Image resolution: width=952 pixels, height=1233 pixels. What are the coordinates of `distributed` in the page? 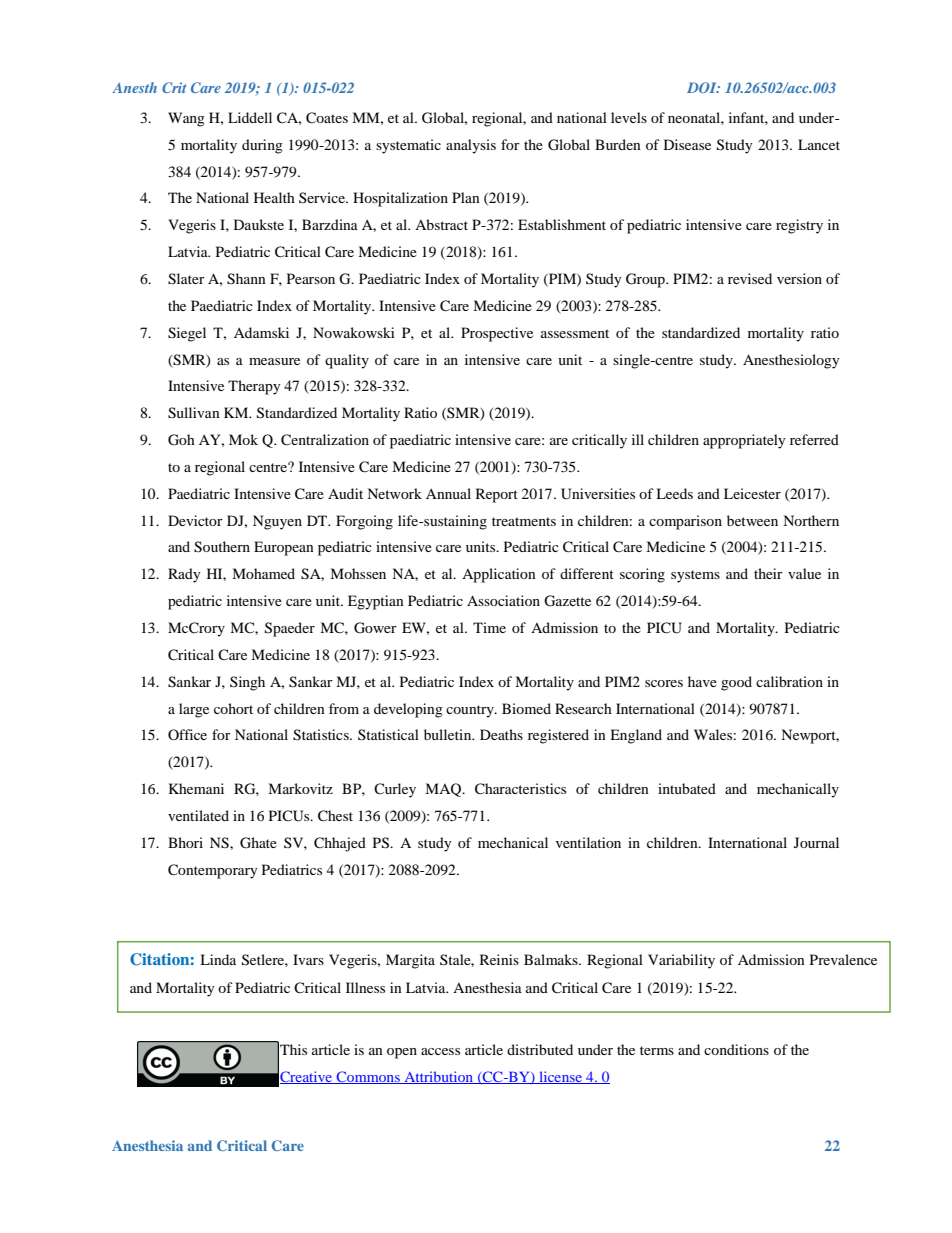 It's located at (540, 1049).
